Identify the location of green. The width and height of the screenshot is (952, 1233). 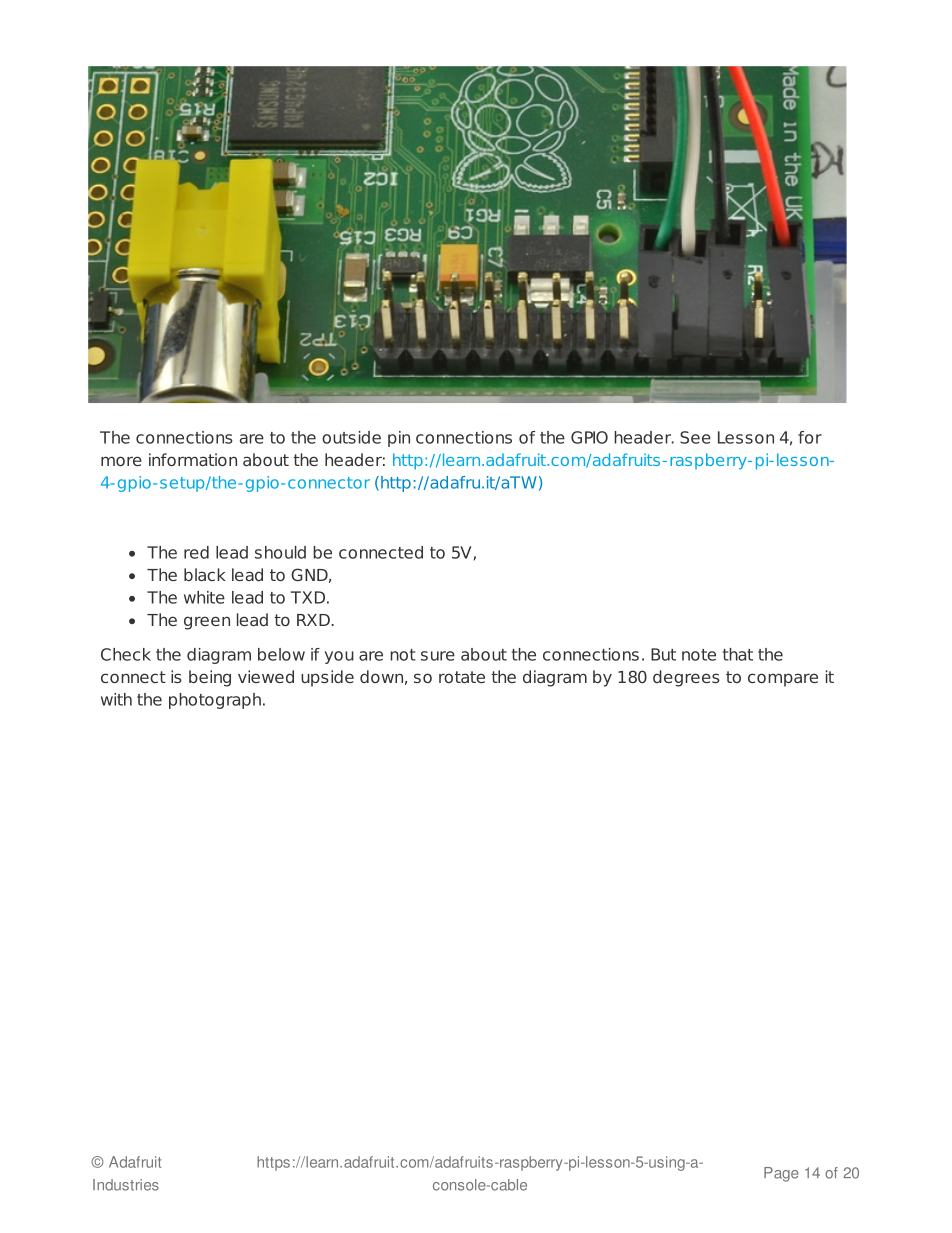
(207, 623).
